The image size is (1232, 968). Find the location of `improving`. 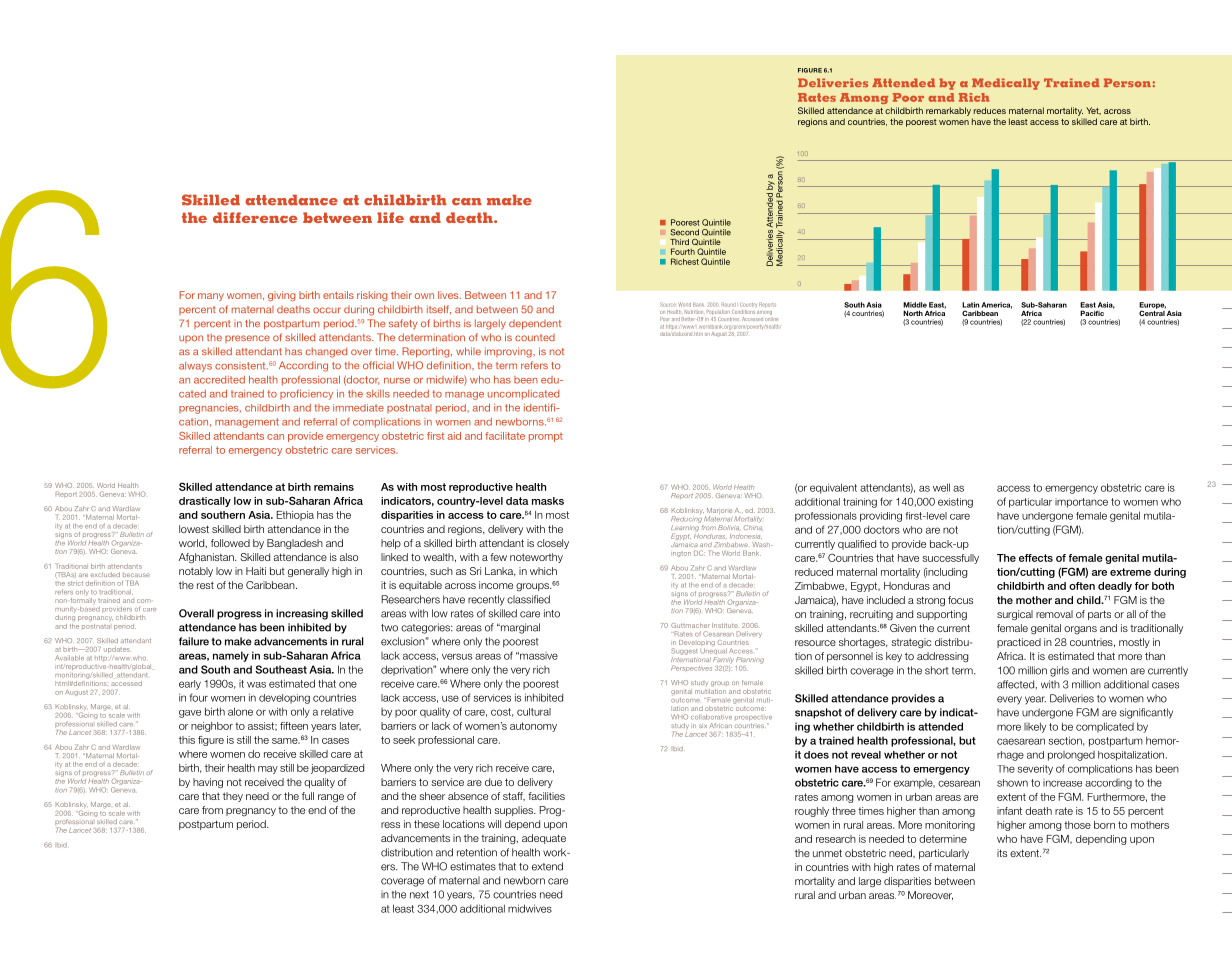

improving is located at coordinates (509, 352).
